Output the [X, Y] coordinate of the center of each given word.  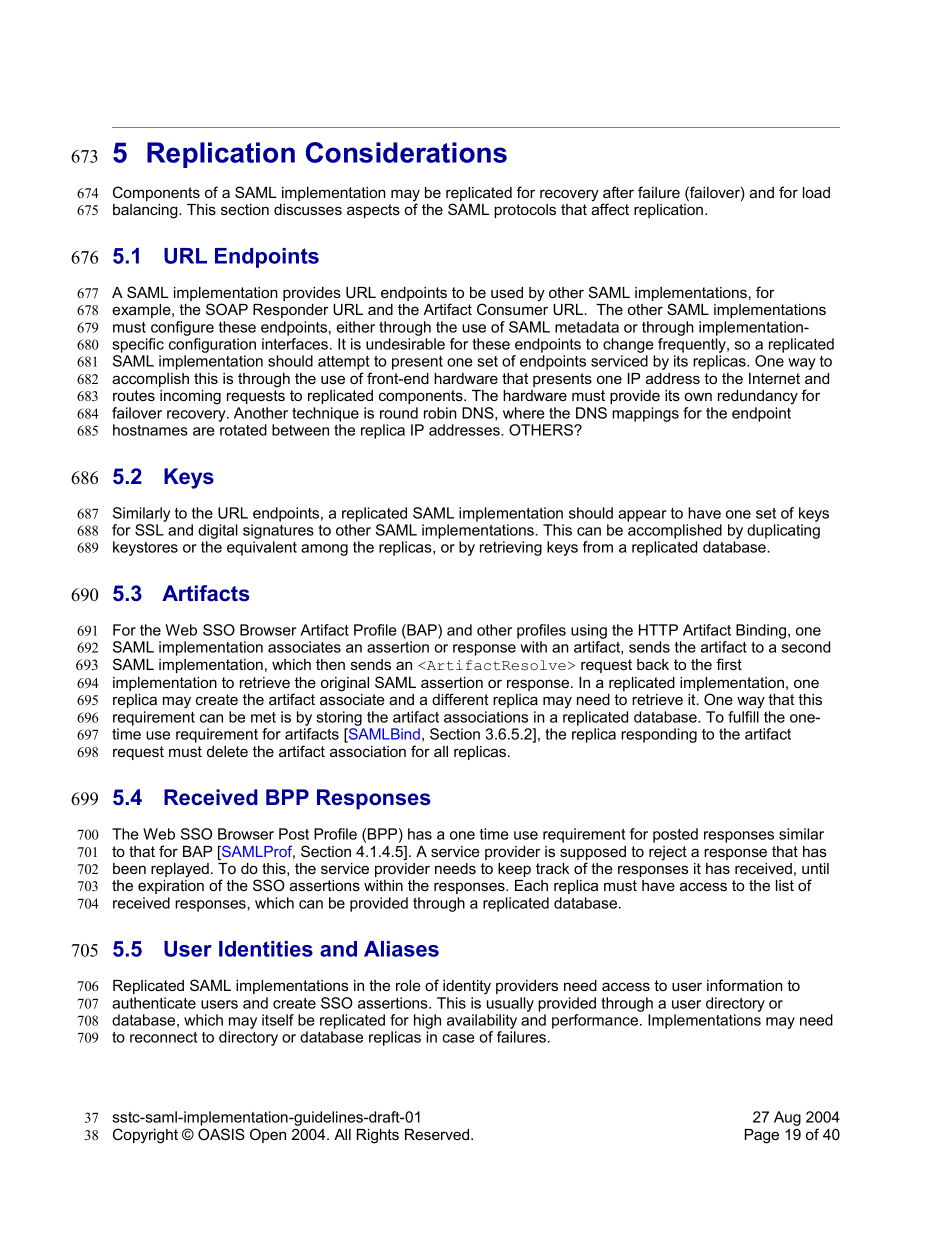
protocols [525, 211]
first [729, 664]
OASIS [221, 1134]
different [460, 699]
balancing [146, 211]
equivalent [262, 548]
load [816, 192]
